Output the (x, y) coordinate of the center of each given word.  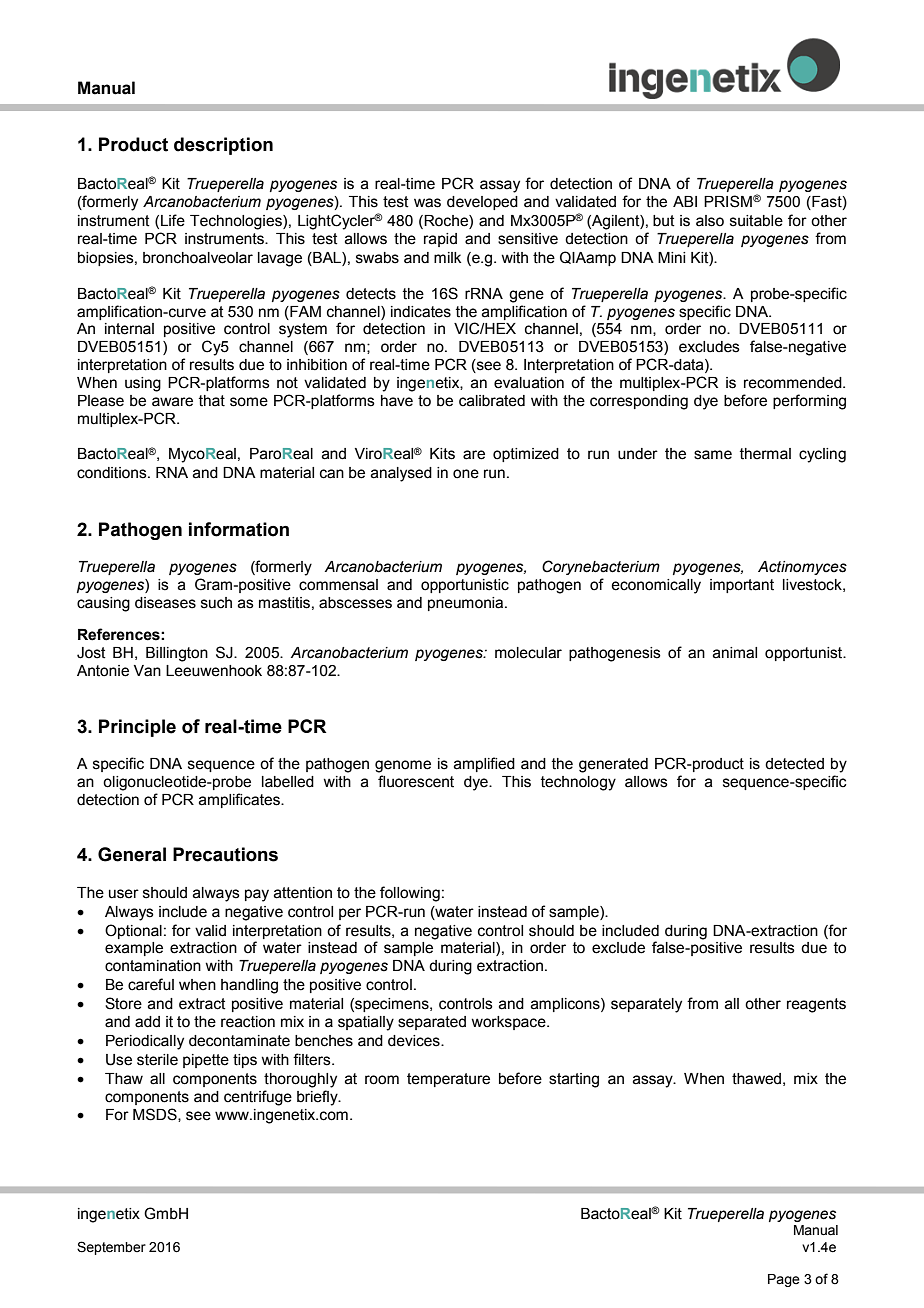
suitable (756, 221)
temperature (448, 1080)
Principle (137, 728)
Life (173, 220)
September (111, 1248)
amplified (484, 764)
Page (784, 1280)
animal (735, 653)
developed (482, 203)
